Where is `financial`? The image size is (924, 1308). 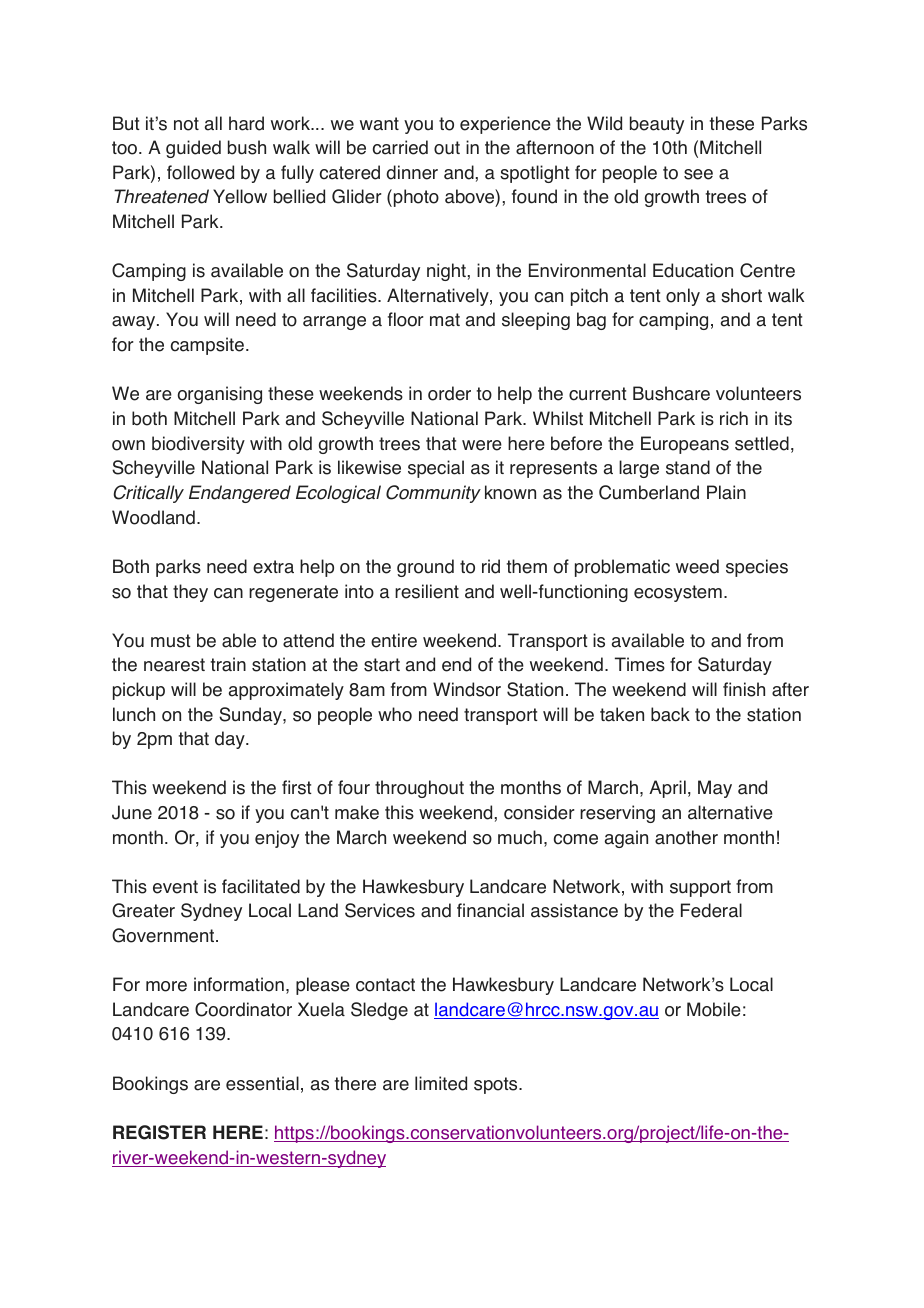
financial is located at coordinates (490, 910).
